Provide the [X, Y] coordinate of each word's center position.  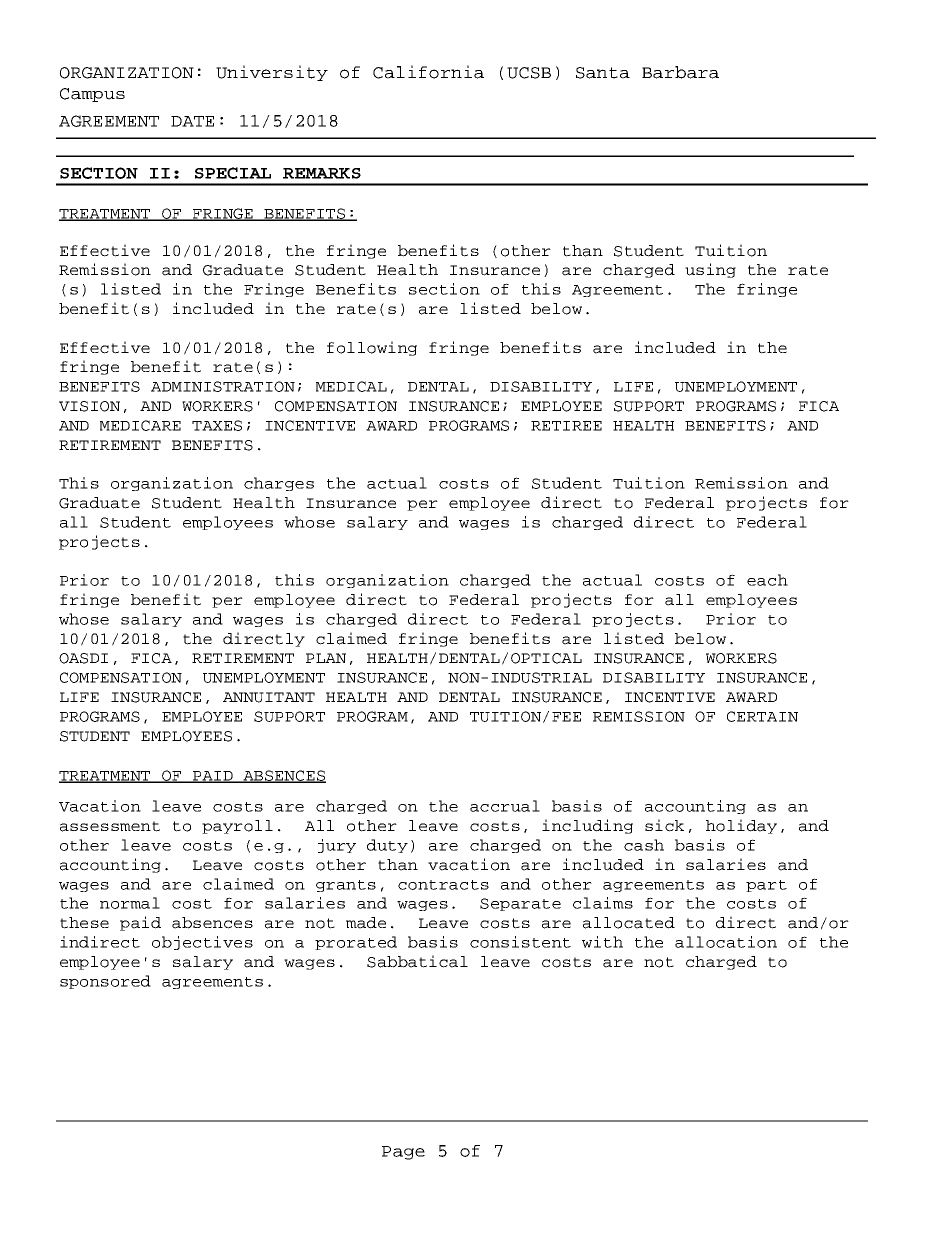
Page [403, 1153]
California [428, 72]
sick [664, 825]
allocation [726, 942]
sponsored [105, 982]
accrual [505, 806]
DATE [192, 121]
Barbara [680, 72]
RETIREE [566, 426]
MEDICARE [140, 425]
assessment [110, 826]
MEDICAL [351, 386]
